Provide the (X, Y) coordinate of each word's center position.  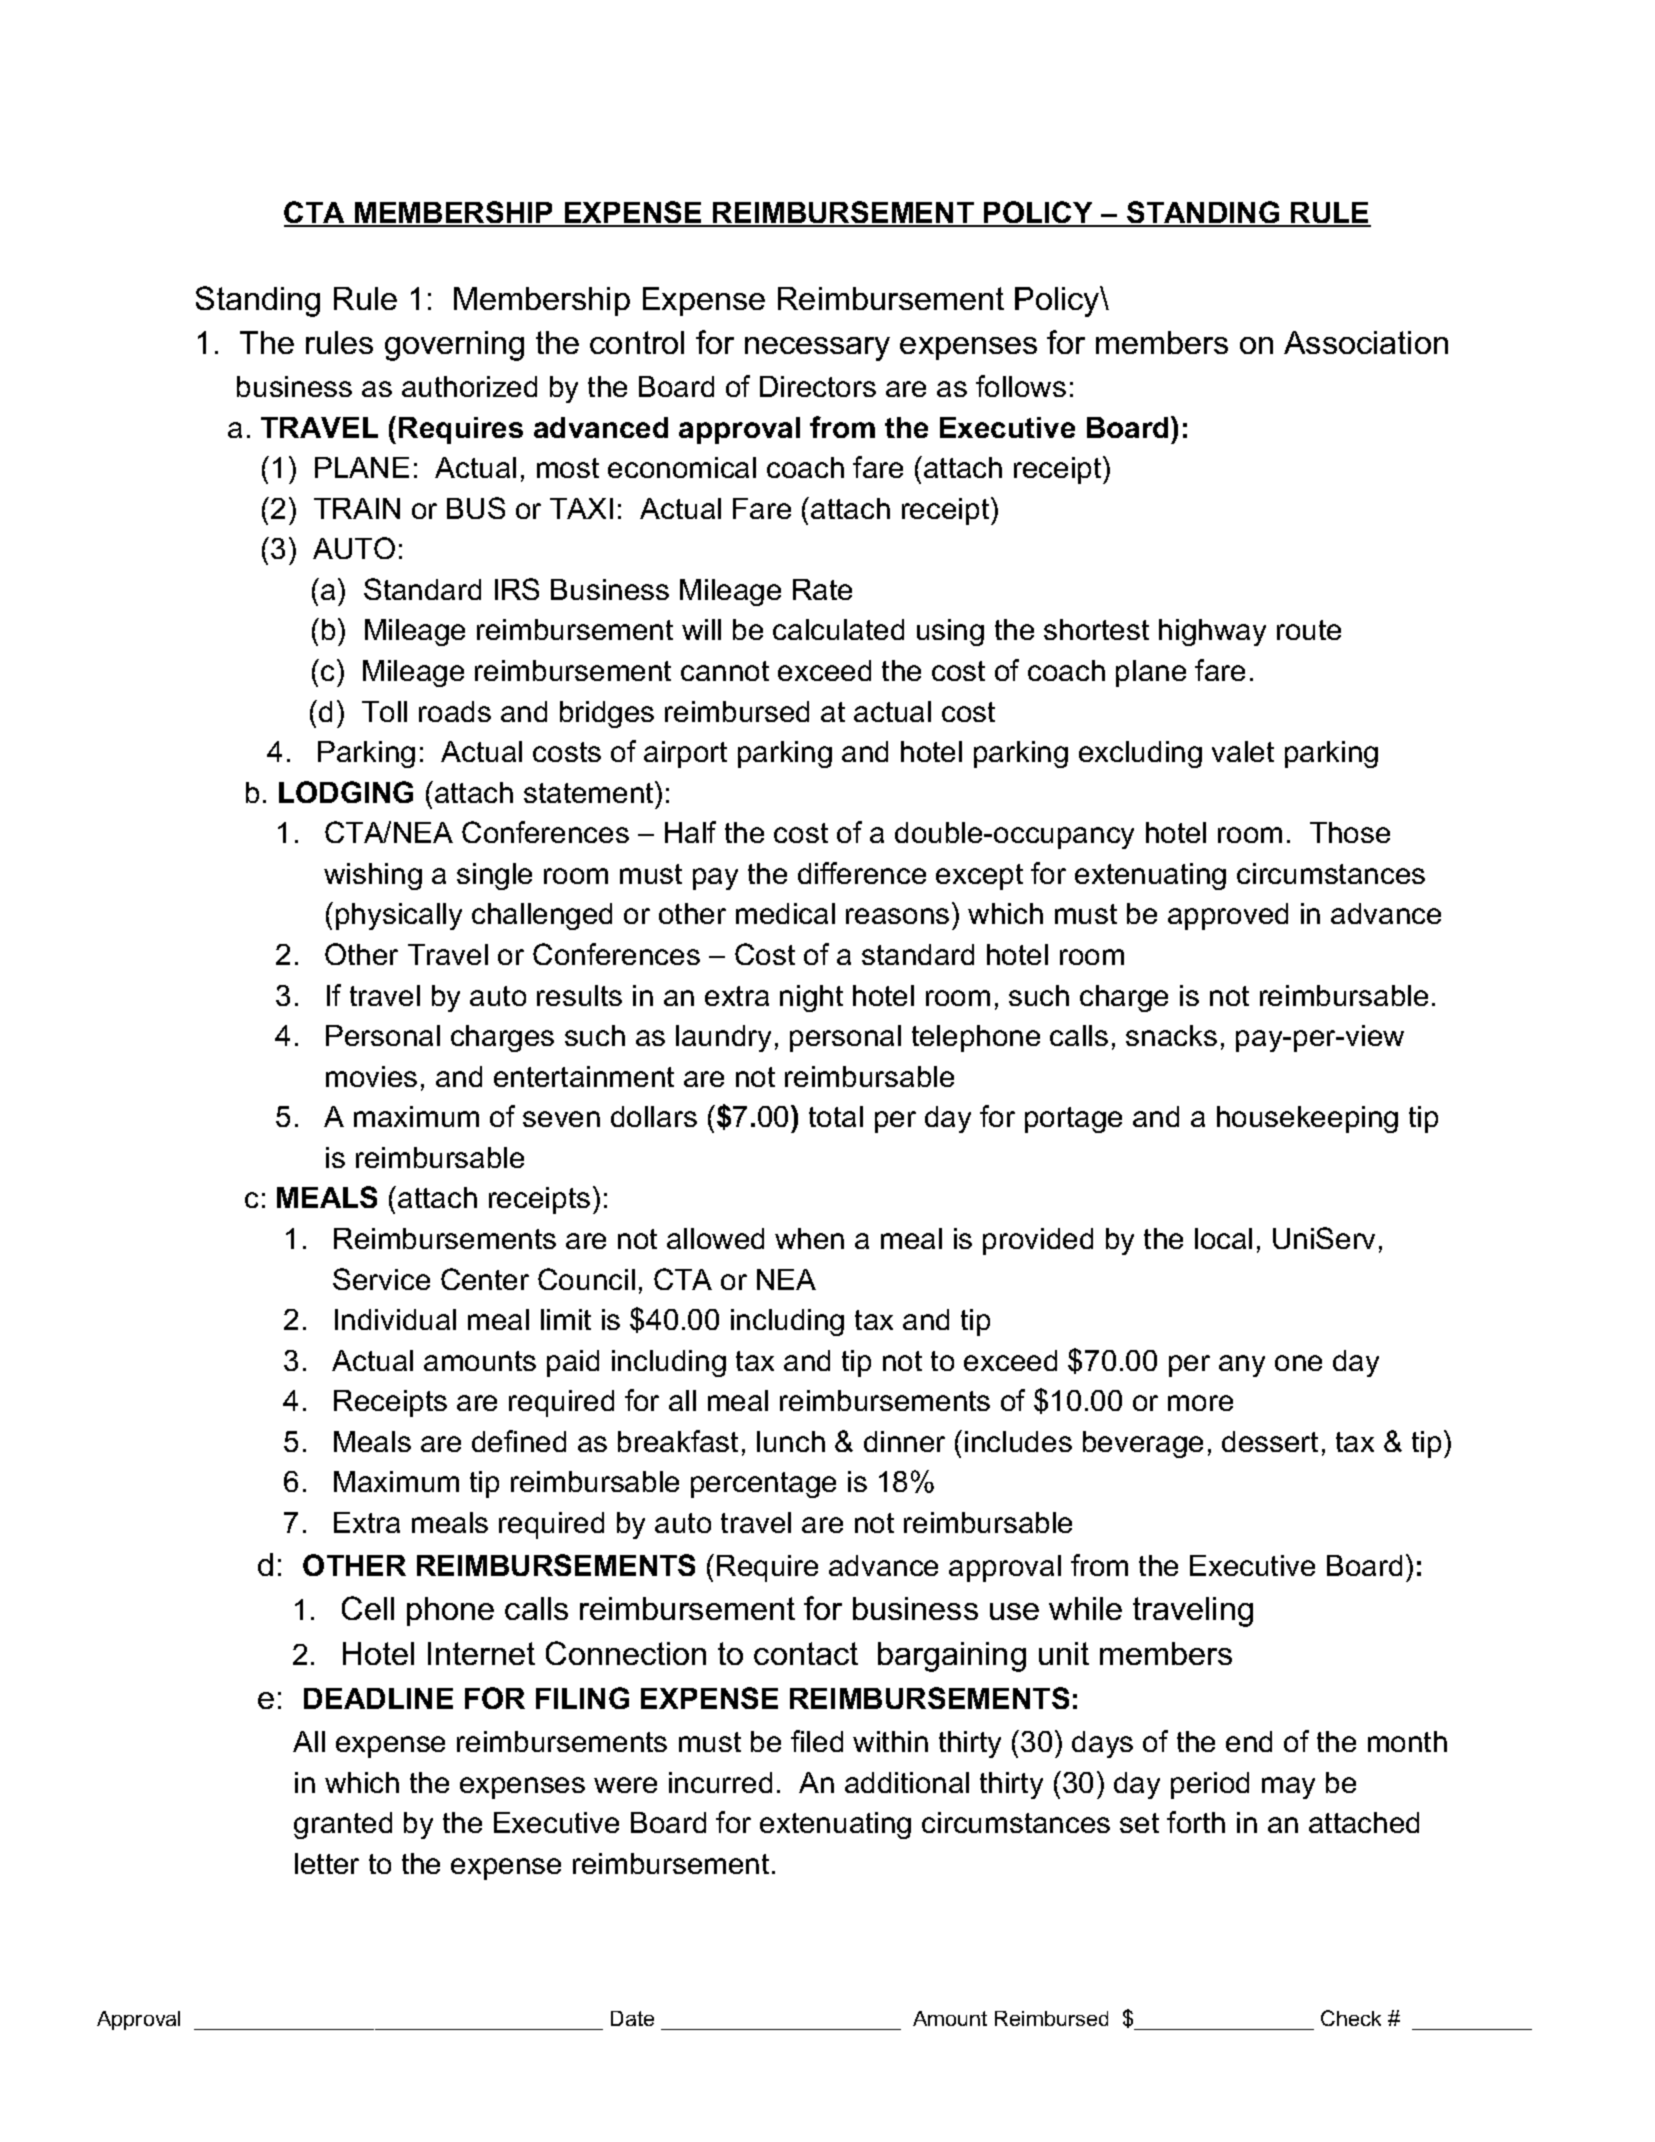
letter (327, 1863)
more (1200, 1403)
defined (519, 1441)
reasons (897, 916)
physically (399, 916)
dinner (904, 1441)
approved (1228, 916)
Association (1366, 342)
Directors (818, 386)
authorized (469, 386)
